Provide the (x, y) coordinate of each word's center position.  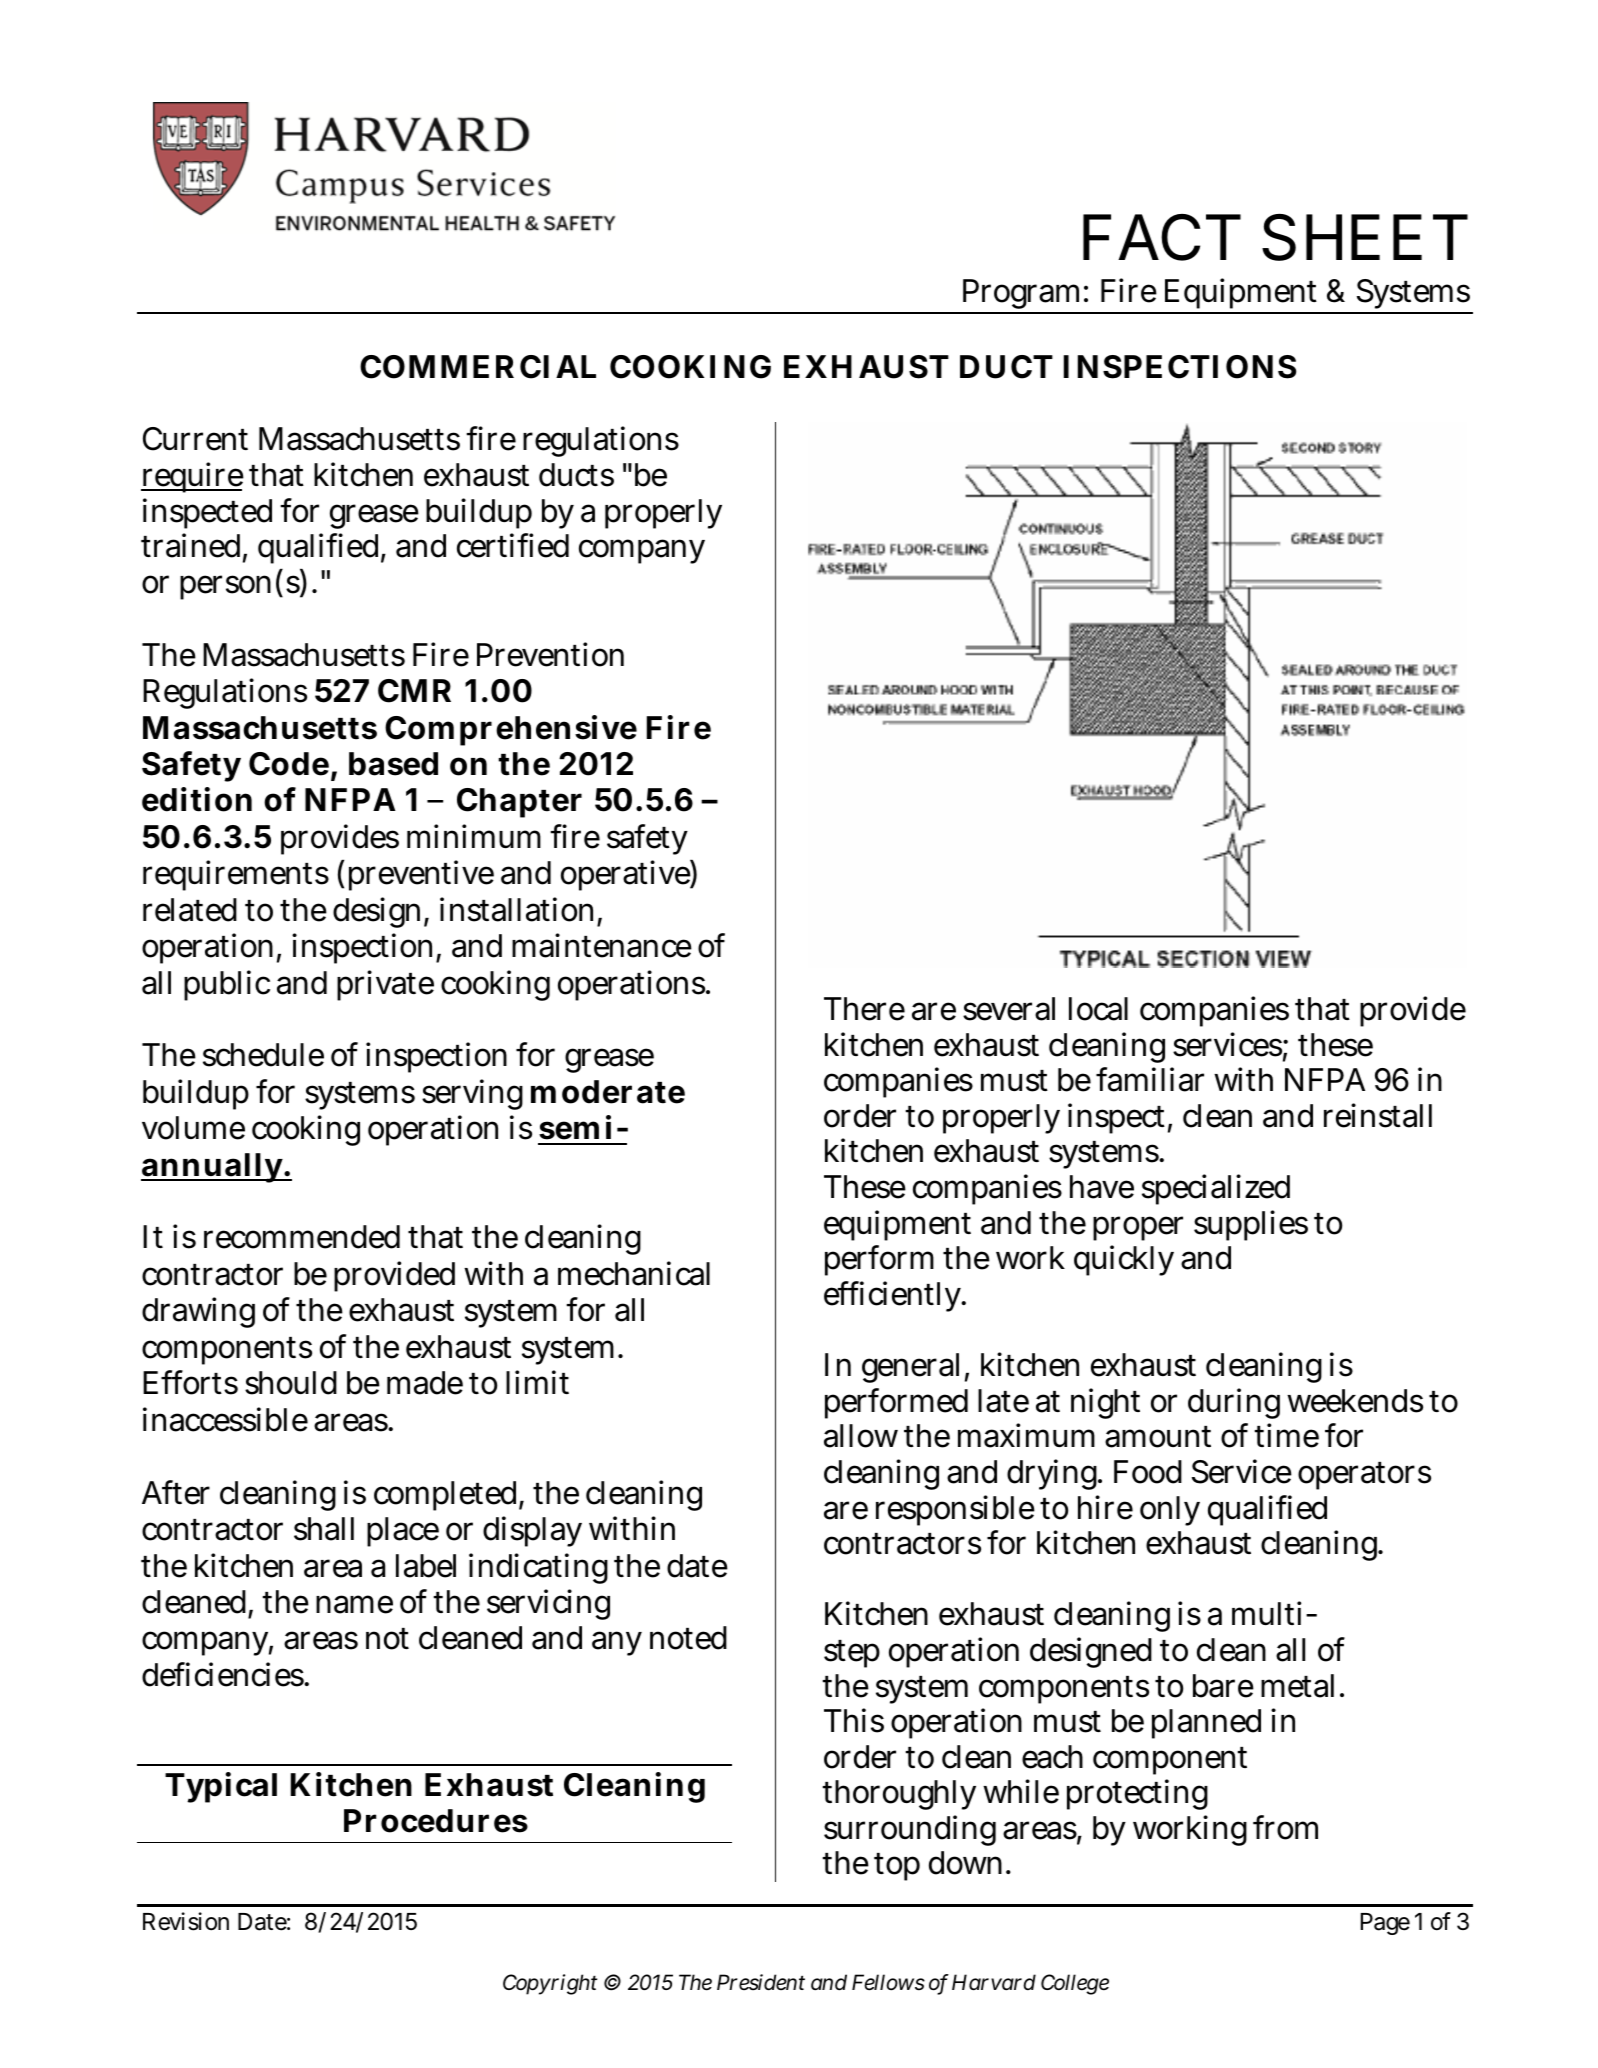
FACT (1162, 237)
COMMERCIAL (478, 367)
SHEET (1365, 237)
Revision (186, 1921)
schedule (263, 1055)
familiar (1150, 1079)
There (864, 1009)
